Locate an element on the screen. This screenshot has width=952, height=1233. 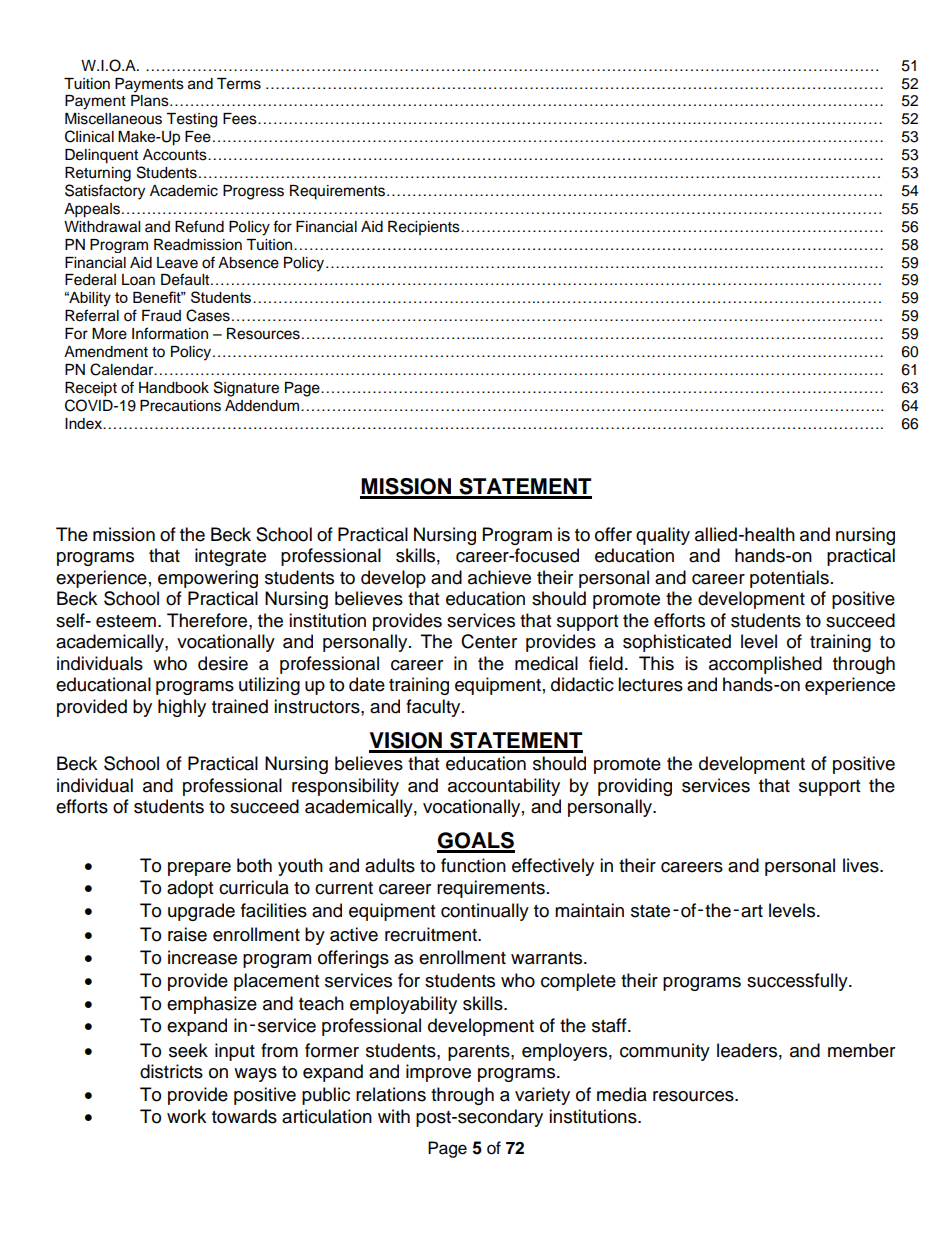
function is located at coordinates (473, 865).
